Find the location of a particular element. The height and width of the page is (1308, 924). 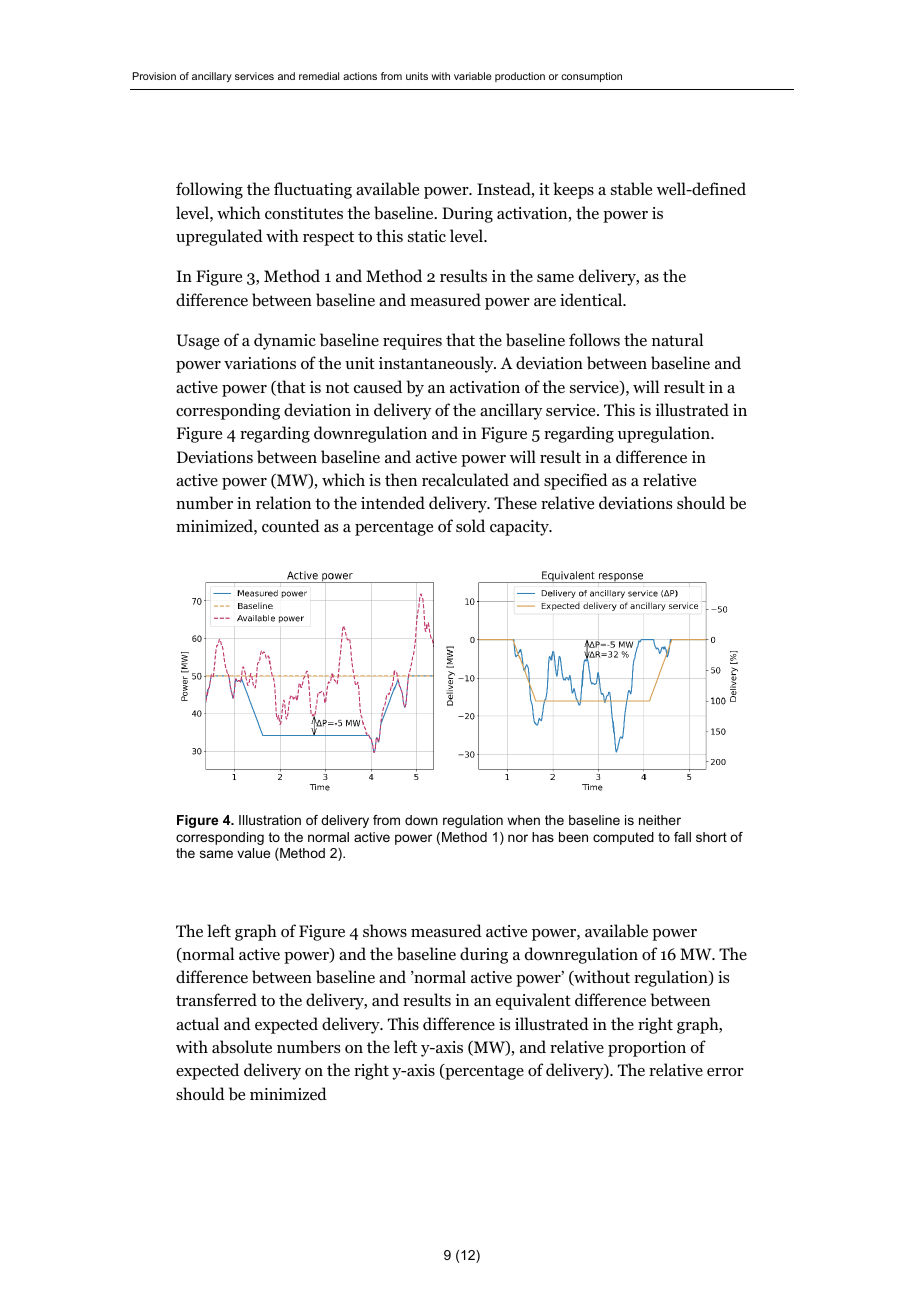

Provision is located at coordinates (154, 76).
